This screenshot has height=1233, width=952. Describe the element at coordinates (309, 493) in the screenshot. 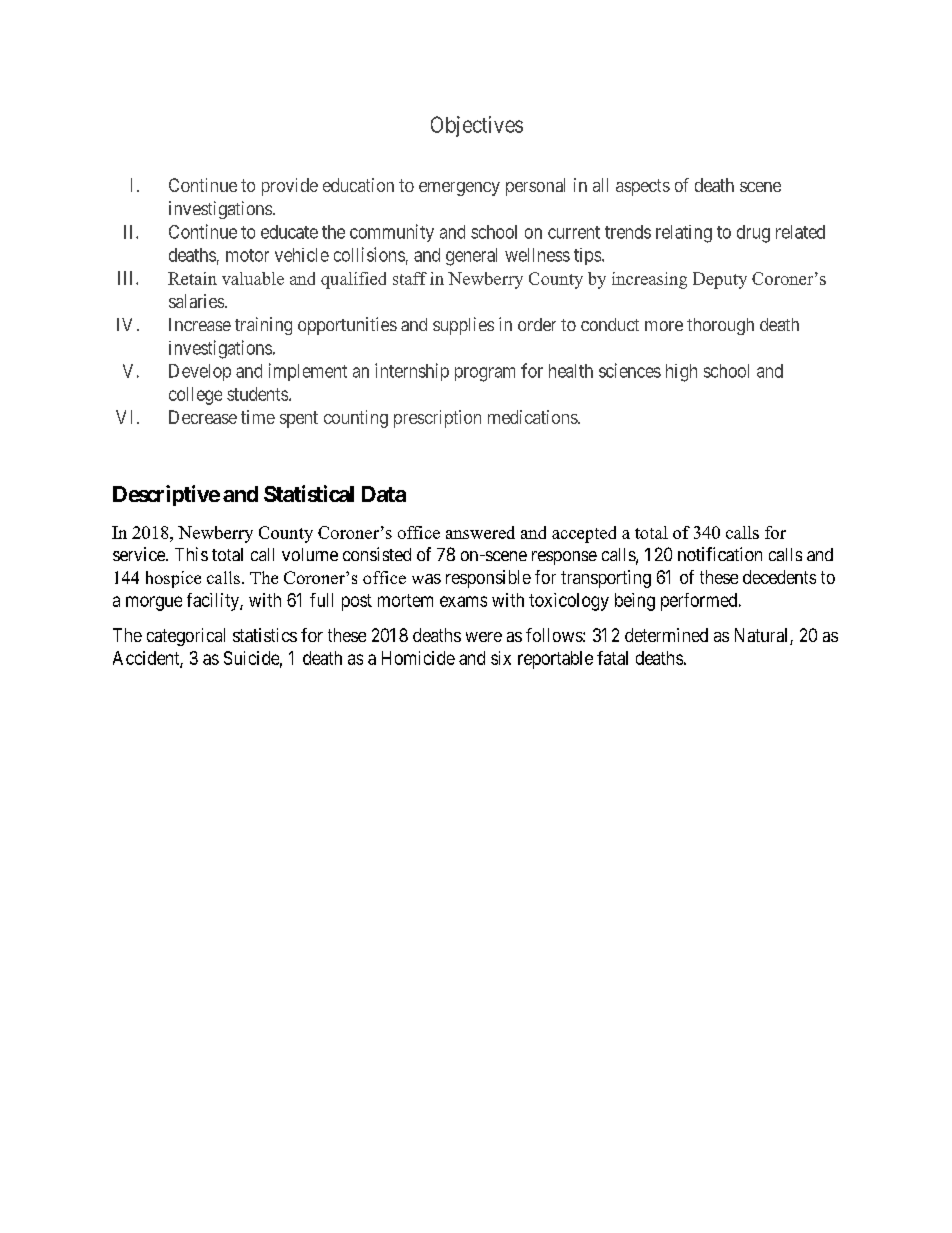

I see `Statistical` at that location.
